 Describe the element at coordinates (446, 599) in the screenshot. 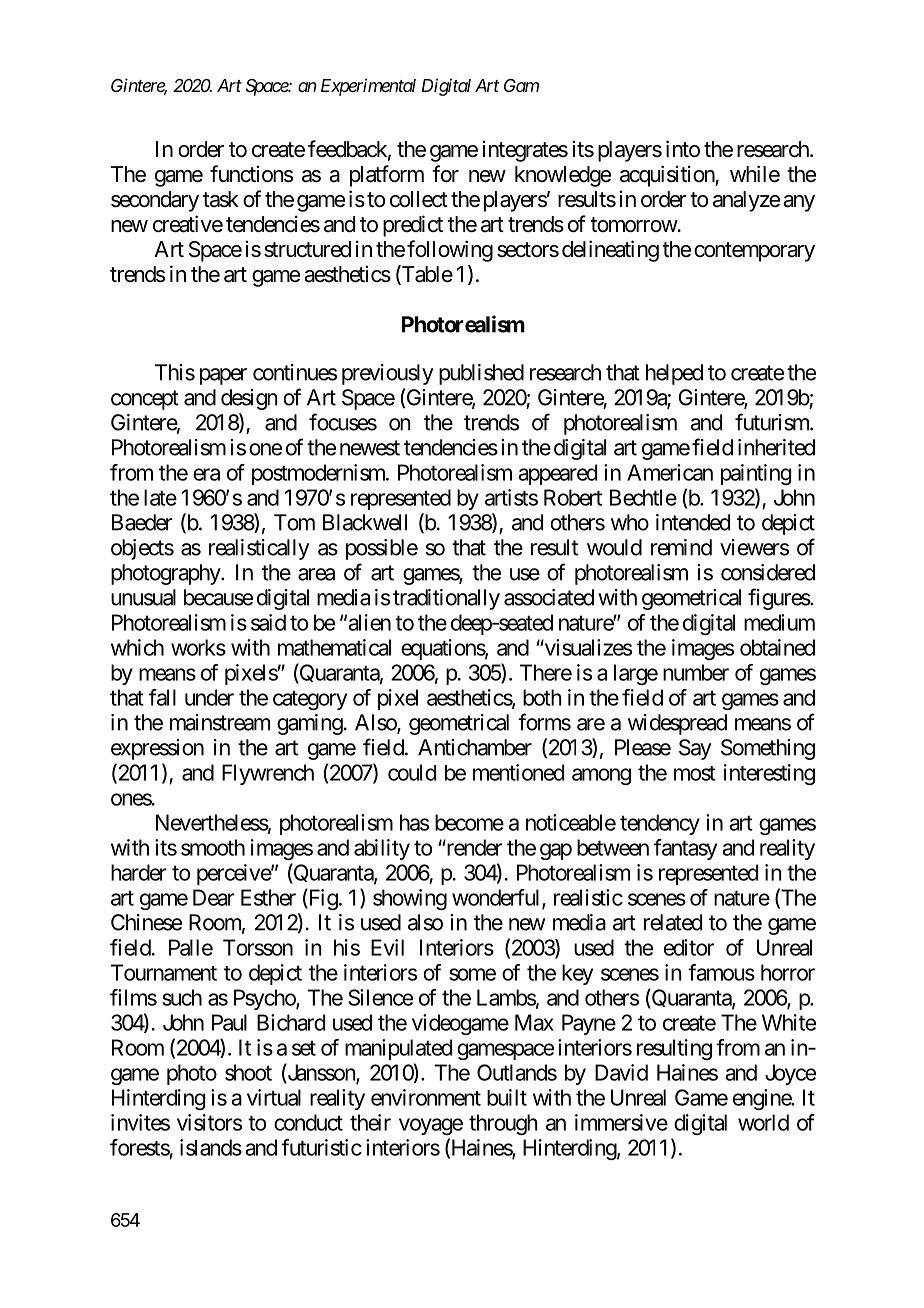

I see `traditionally` at that location.
